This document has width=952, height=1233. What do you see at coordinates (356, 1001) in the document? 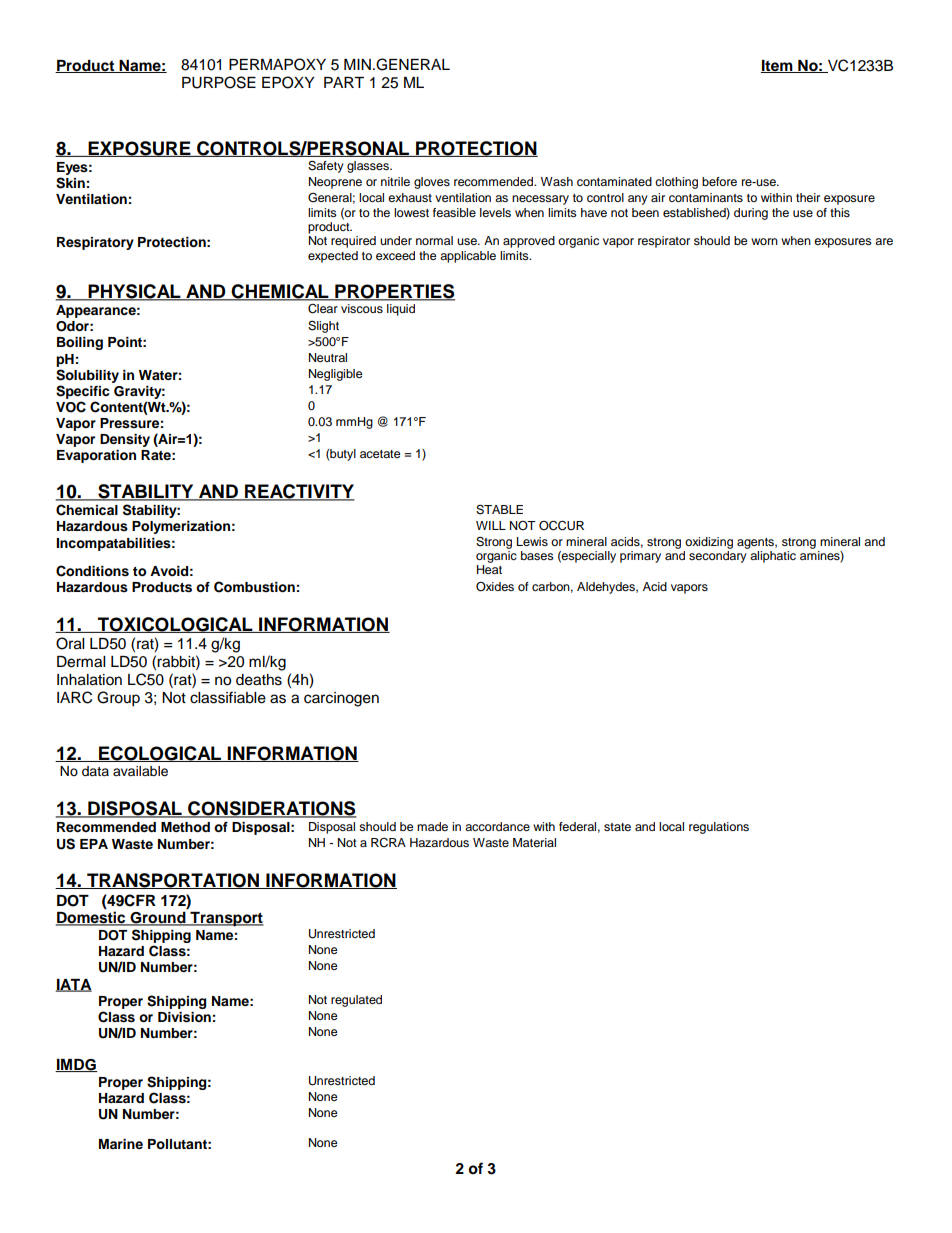
I see `regulated` at bounding box center [356, 1001].
